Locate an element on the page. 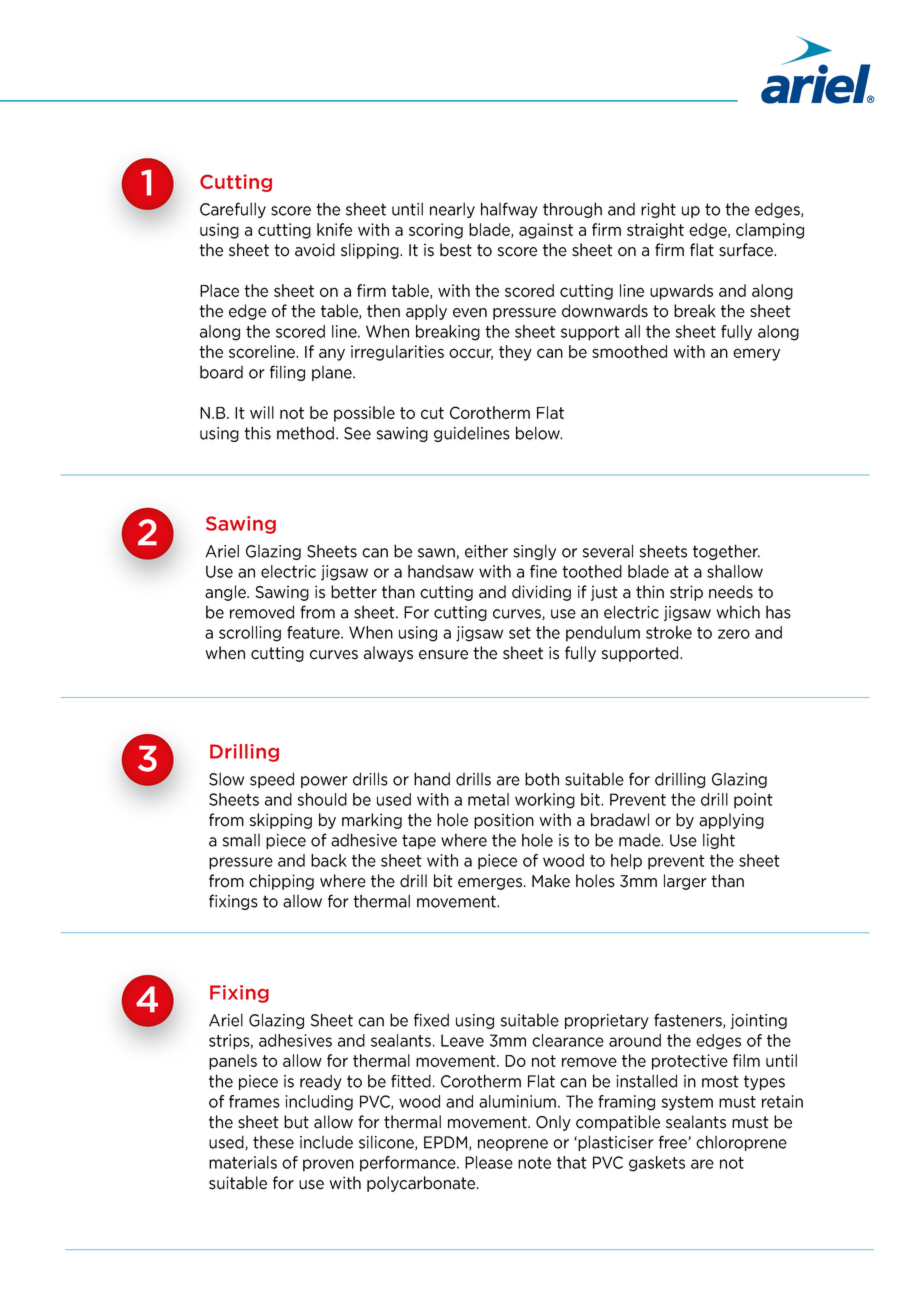 Image resolution: width=924 pixels, height=1311 pixels. surface is located at coordinates (747, 250).
